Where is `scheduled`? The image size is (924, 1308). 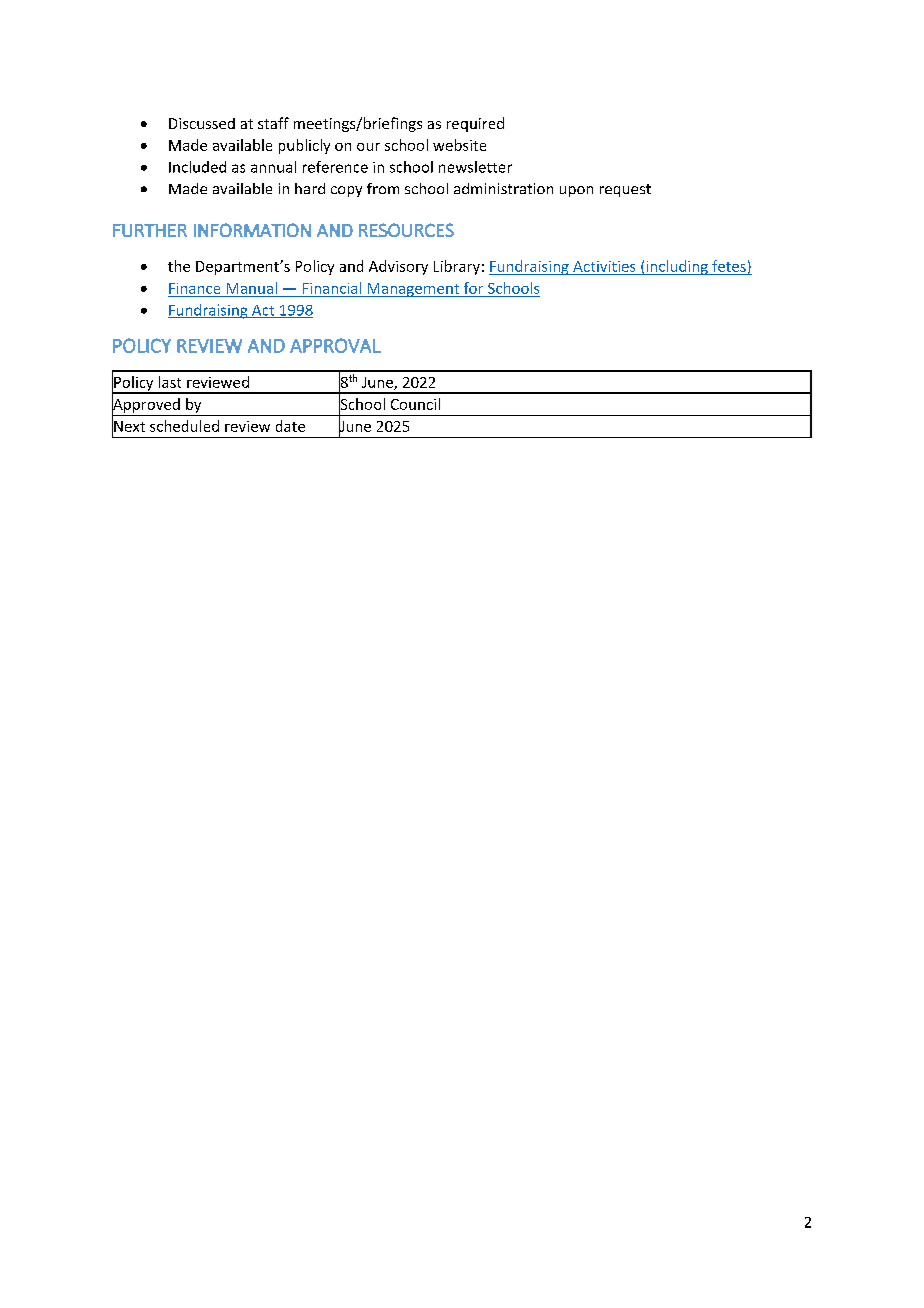 scheduled is located at coordinates (184, 426).
